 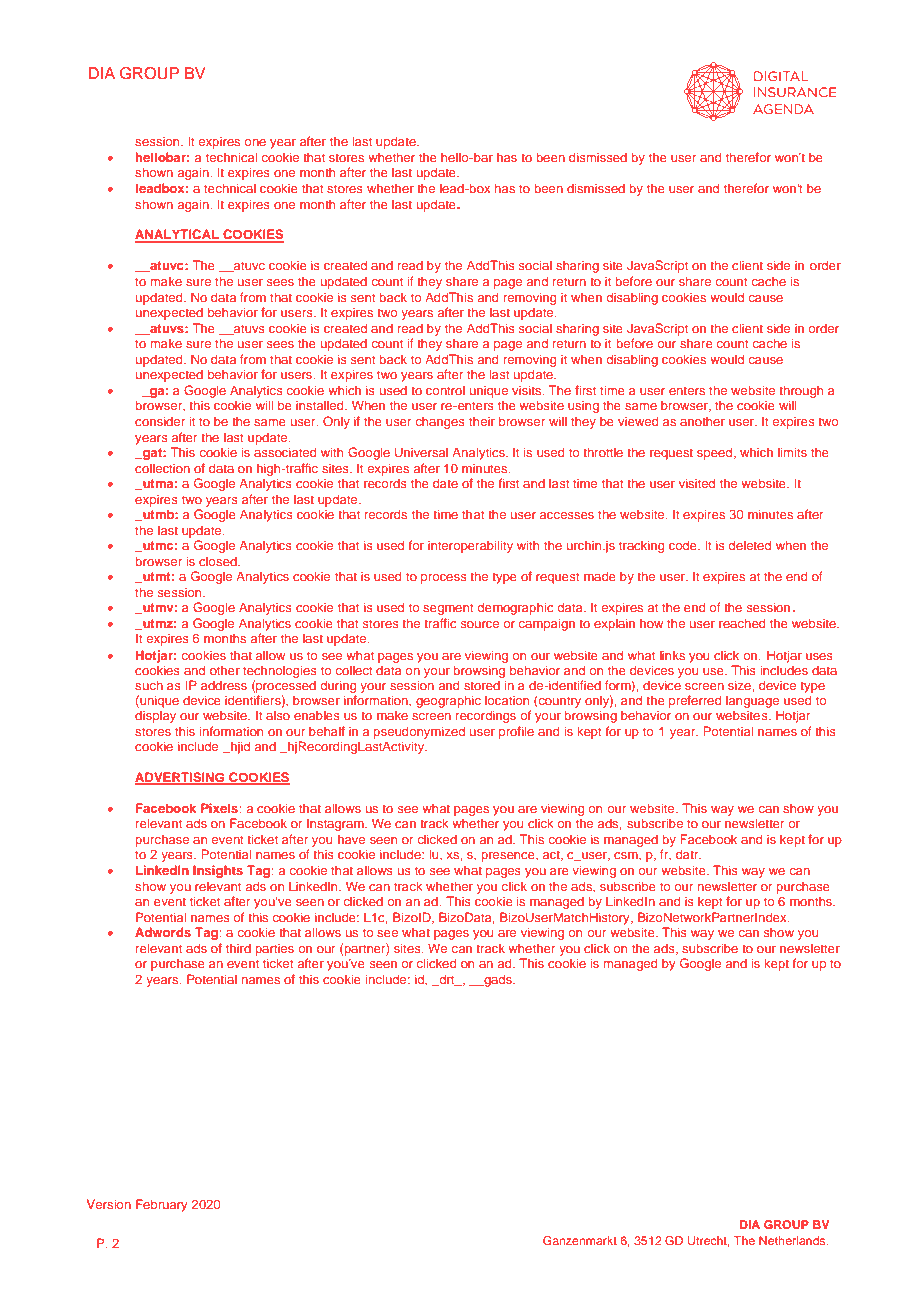 What do you see at coordinates (162, 1205) in the document?
I see `February` at bounding box center [162, 1205].
